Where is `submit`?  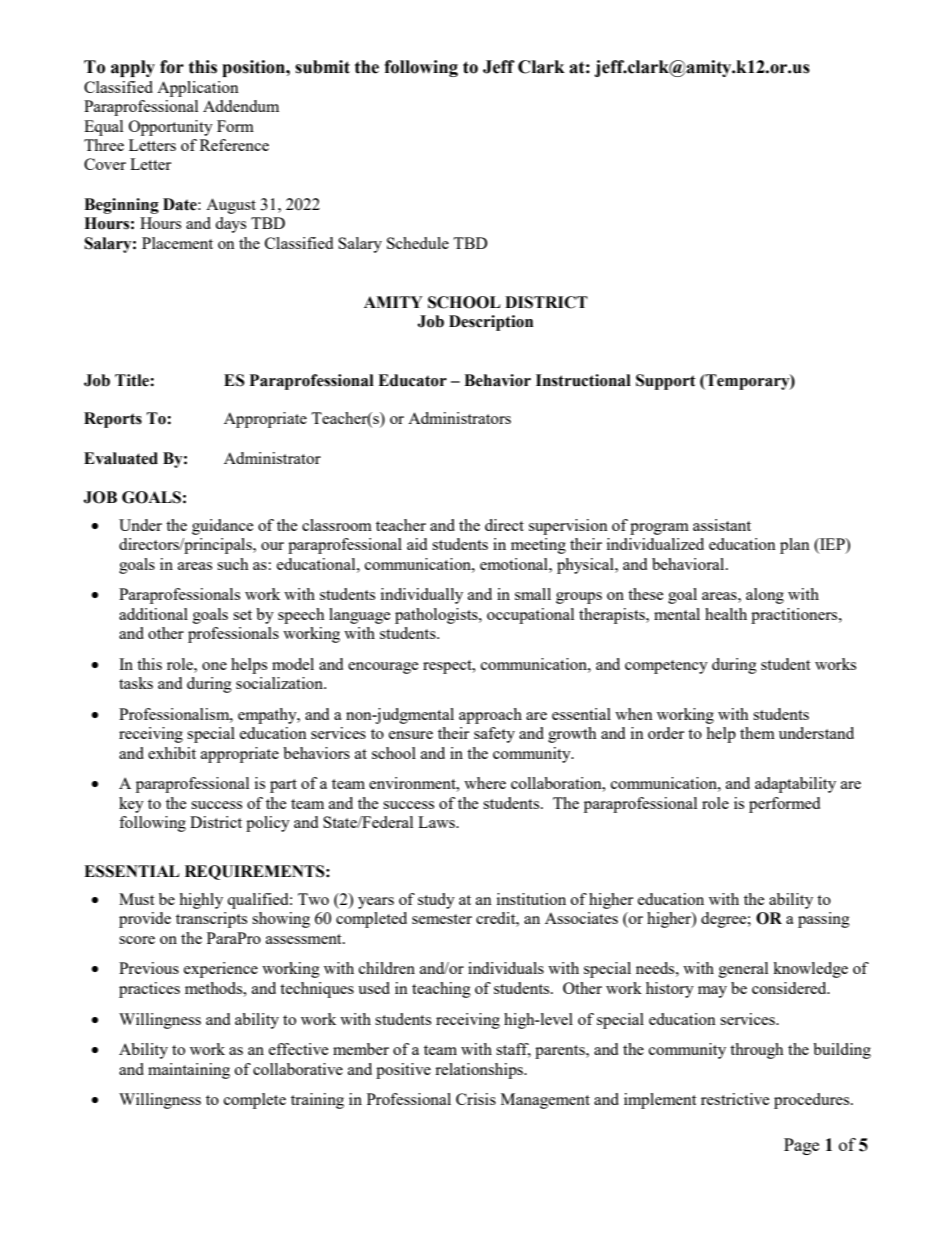 submit is located at coordinates (322, 67).
